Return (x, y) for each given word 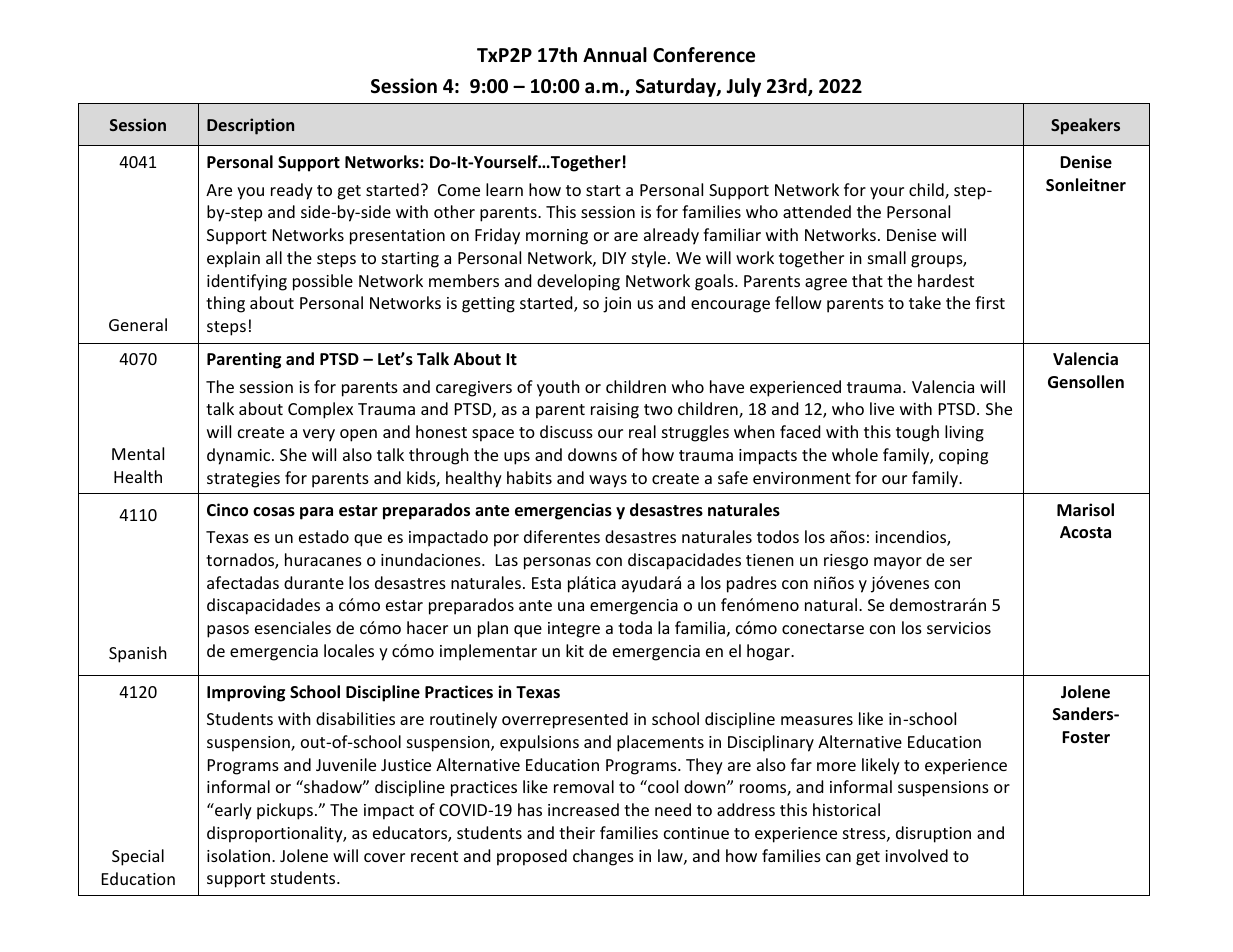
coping (963, 457)
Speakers (1085, 126)
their (577, 832)
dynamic (240, 456)
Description (250, 126)
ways (608, 481)
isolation (238, 855)
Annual (615, 55)
